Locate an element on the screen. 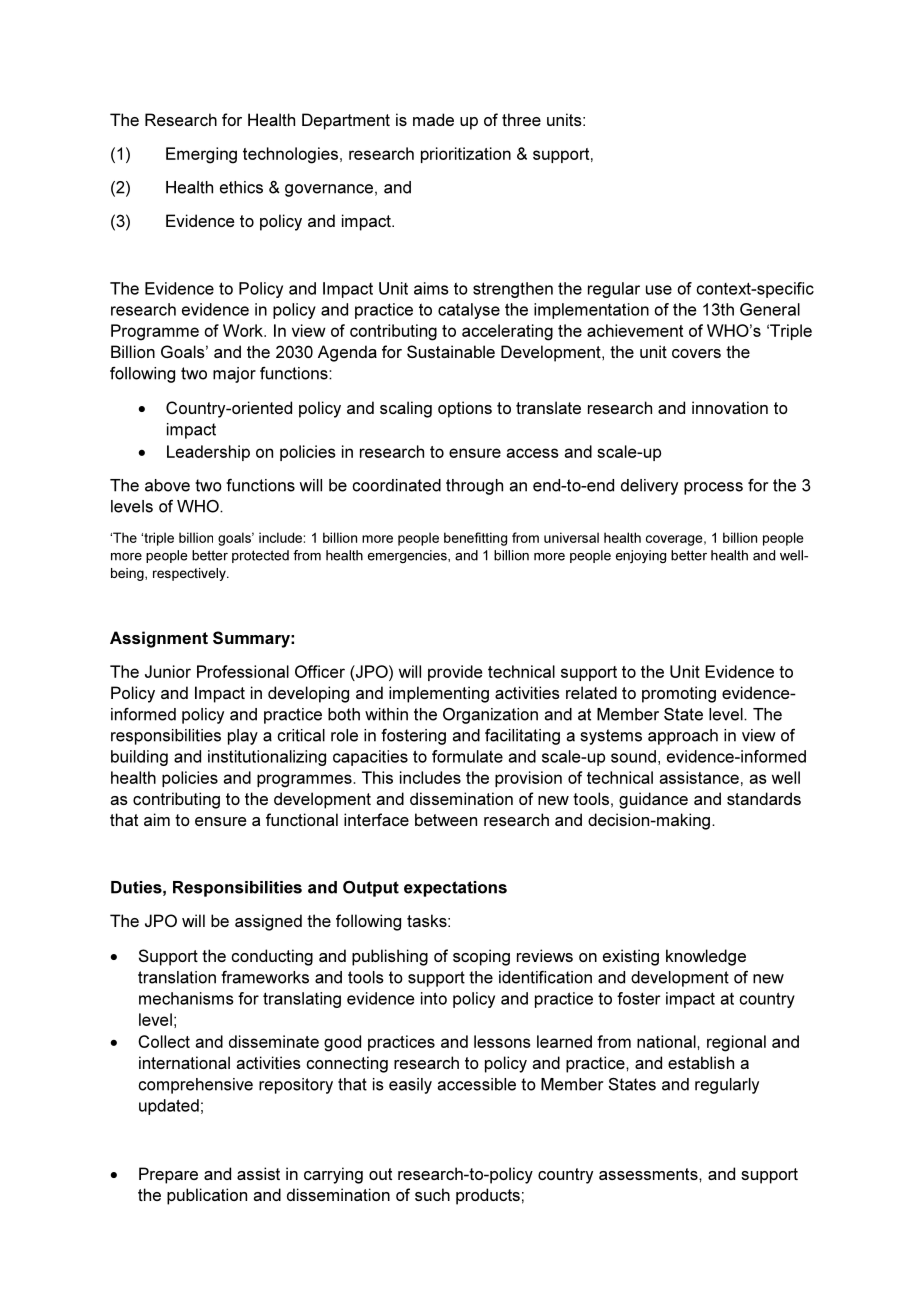  use is located at coordinates (659, 290).
